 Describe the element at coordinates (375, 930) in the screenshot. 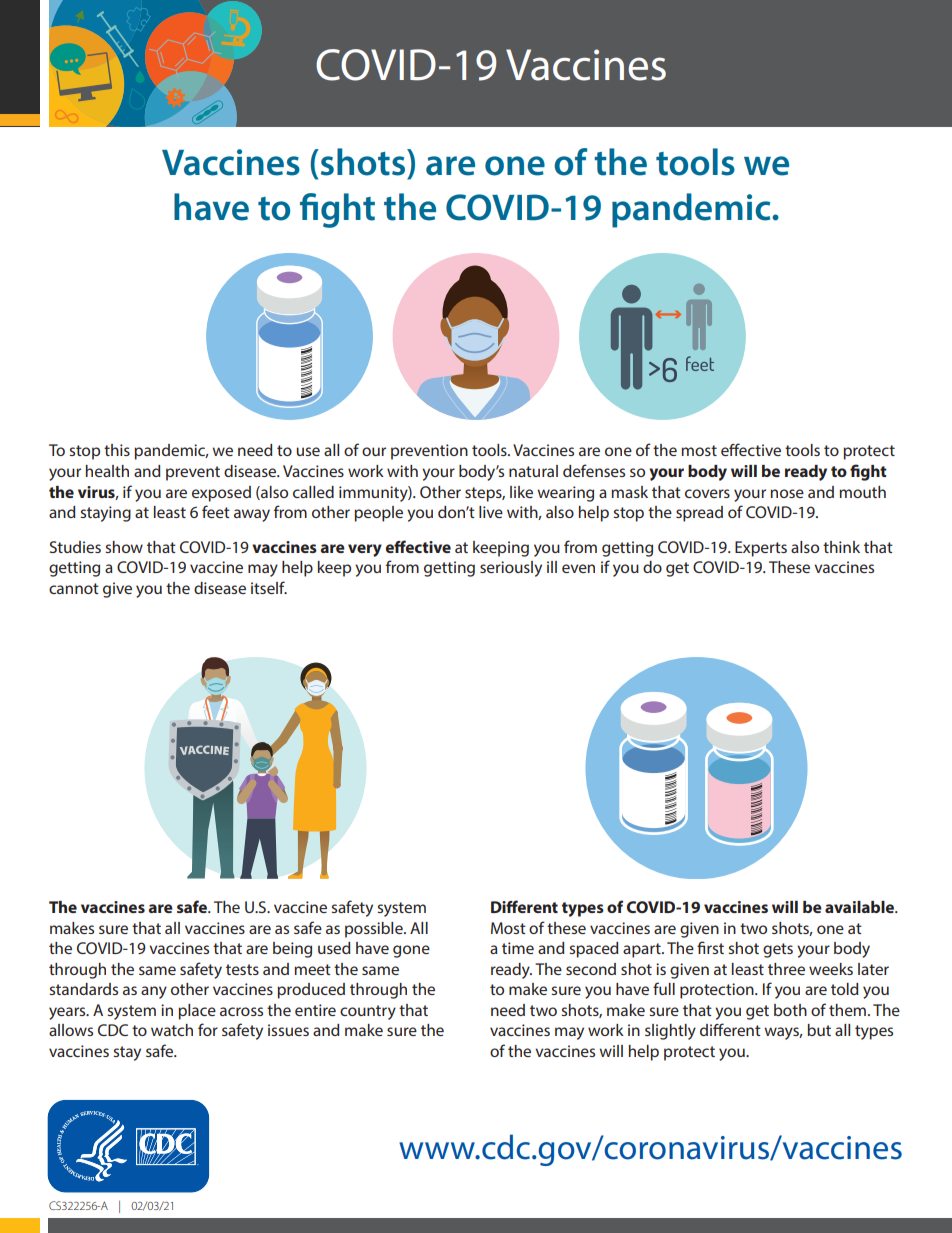

I see `possible` at that location.
